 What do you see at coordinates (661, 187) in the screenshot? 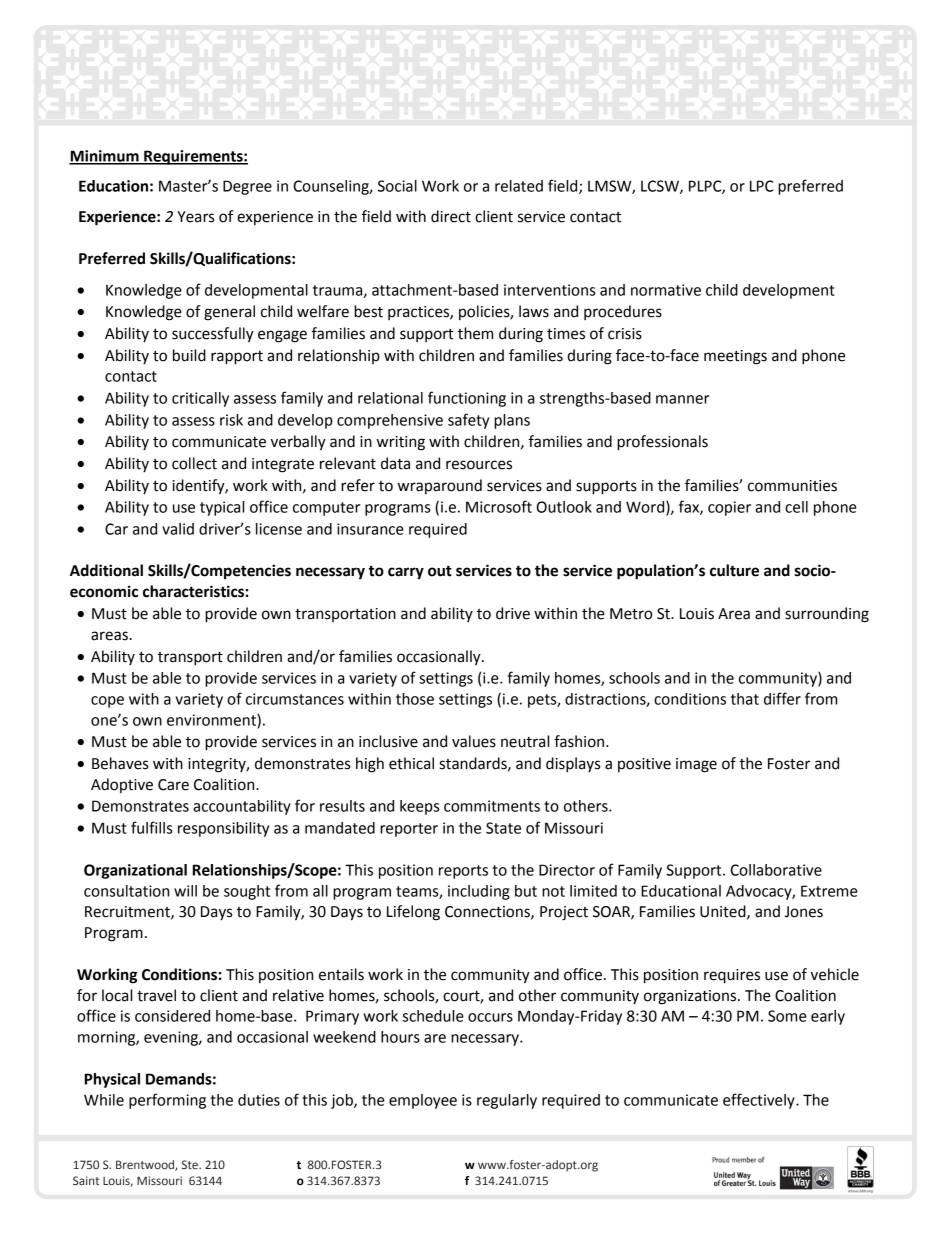
I see `LCSW` at bounding box center [661, 187].
